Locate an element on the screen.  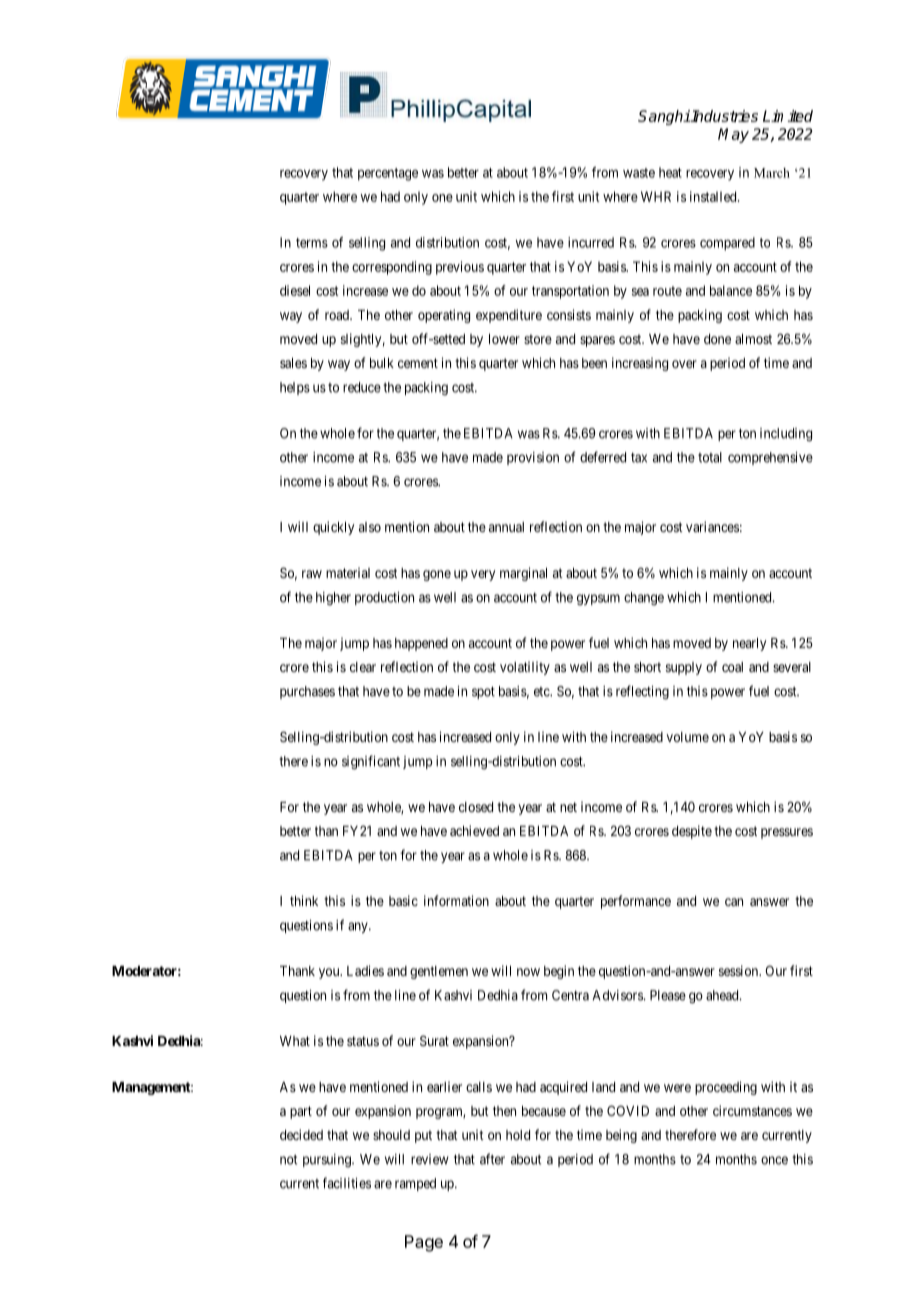
despite is located at coordinates (692, 832).
